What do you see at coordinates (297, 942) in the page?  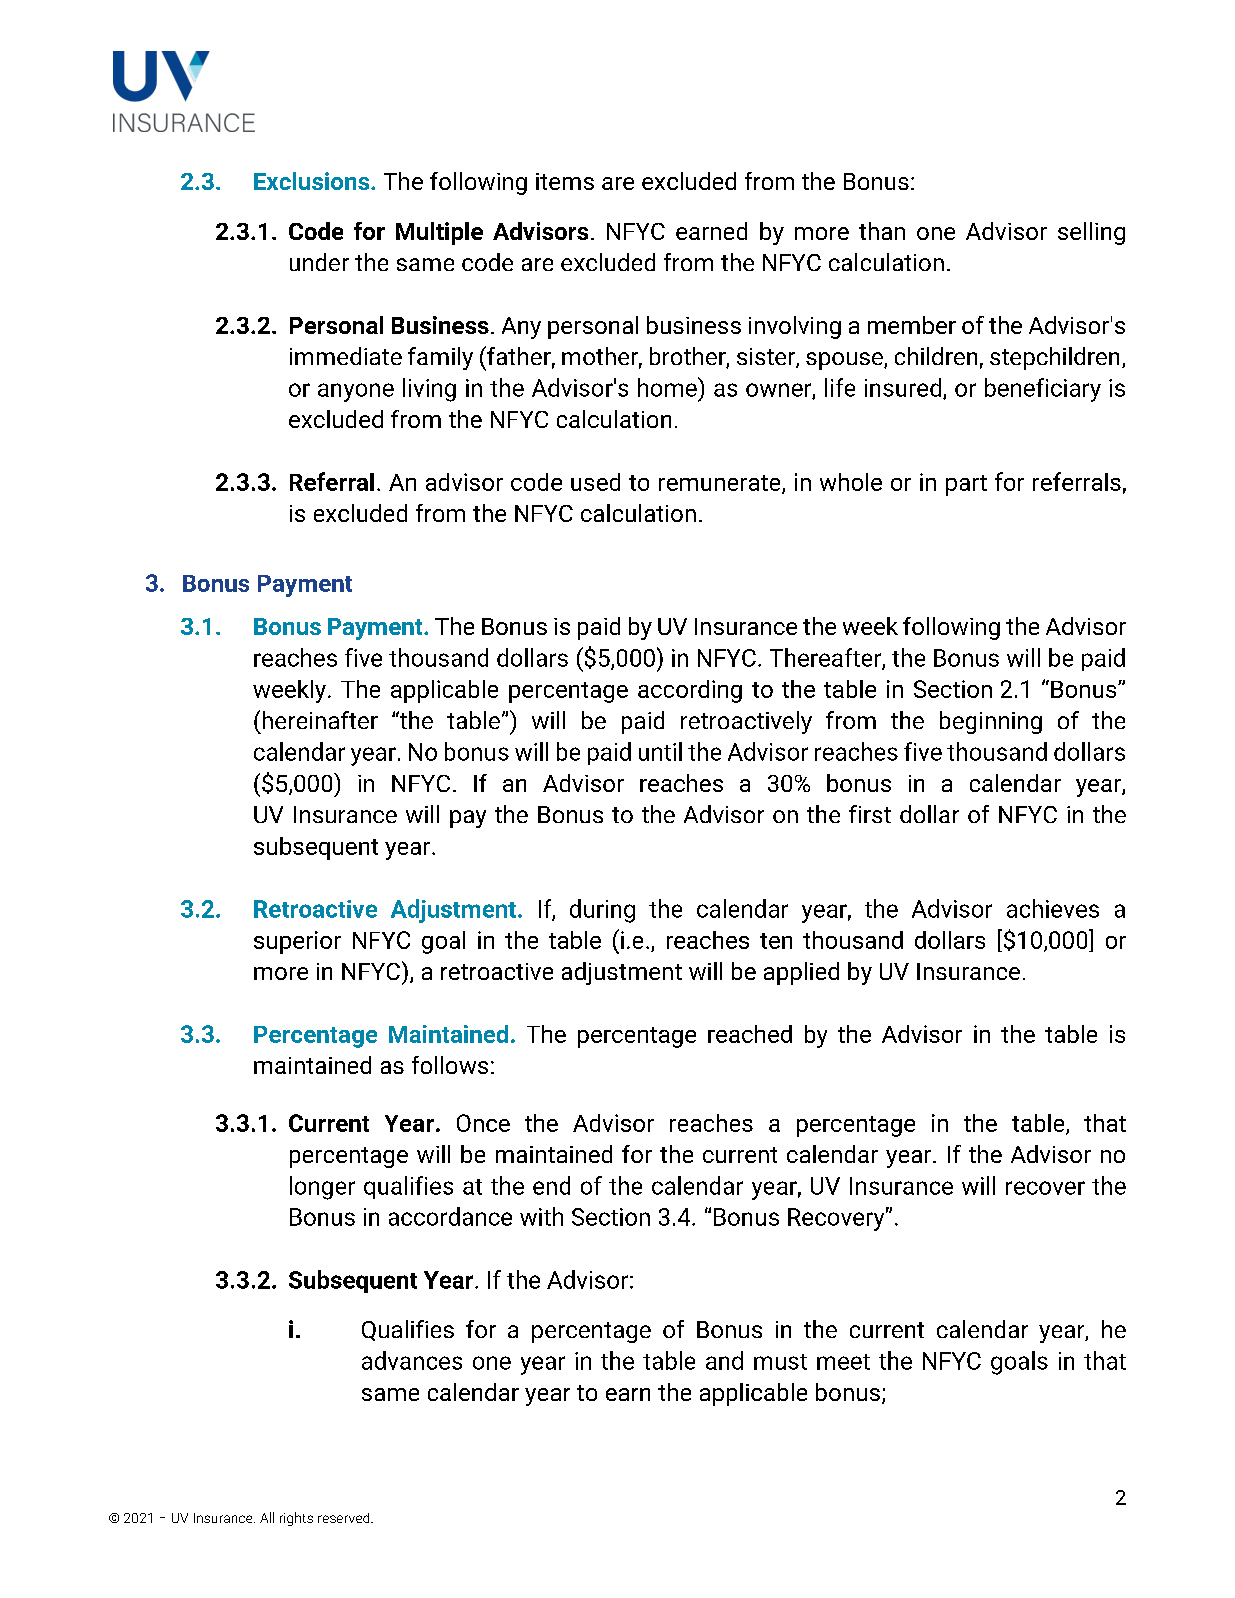 I see `superior` at bounding box center [297, 942].
